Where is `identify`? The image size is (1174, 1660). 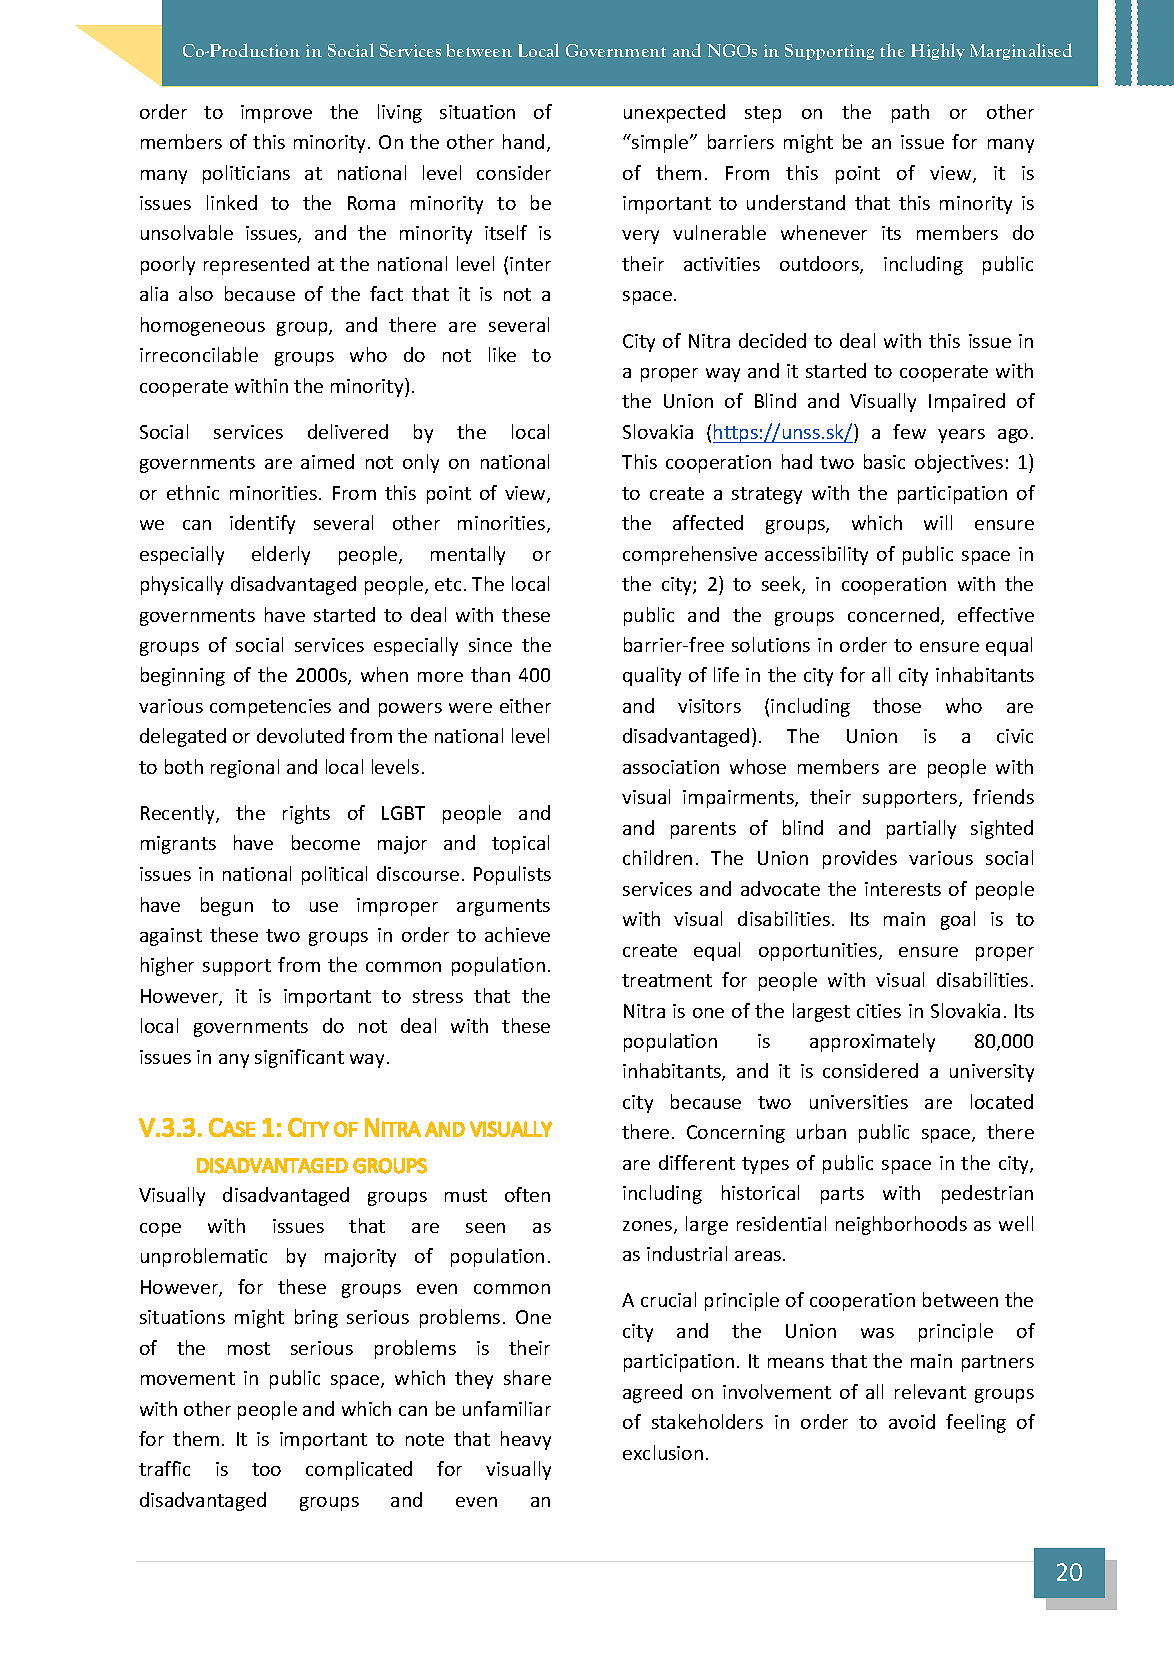
identify is located at coordinates (262, 524).
